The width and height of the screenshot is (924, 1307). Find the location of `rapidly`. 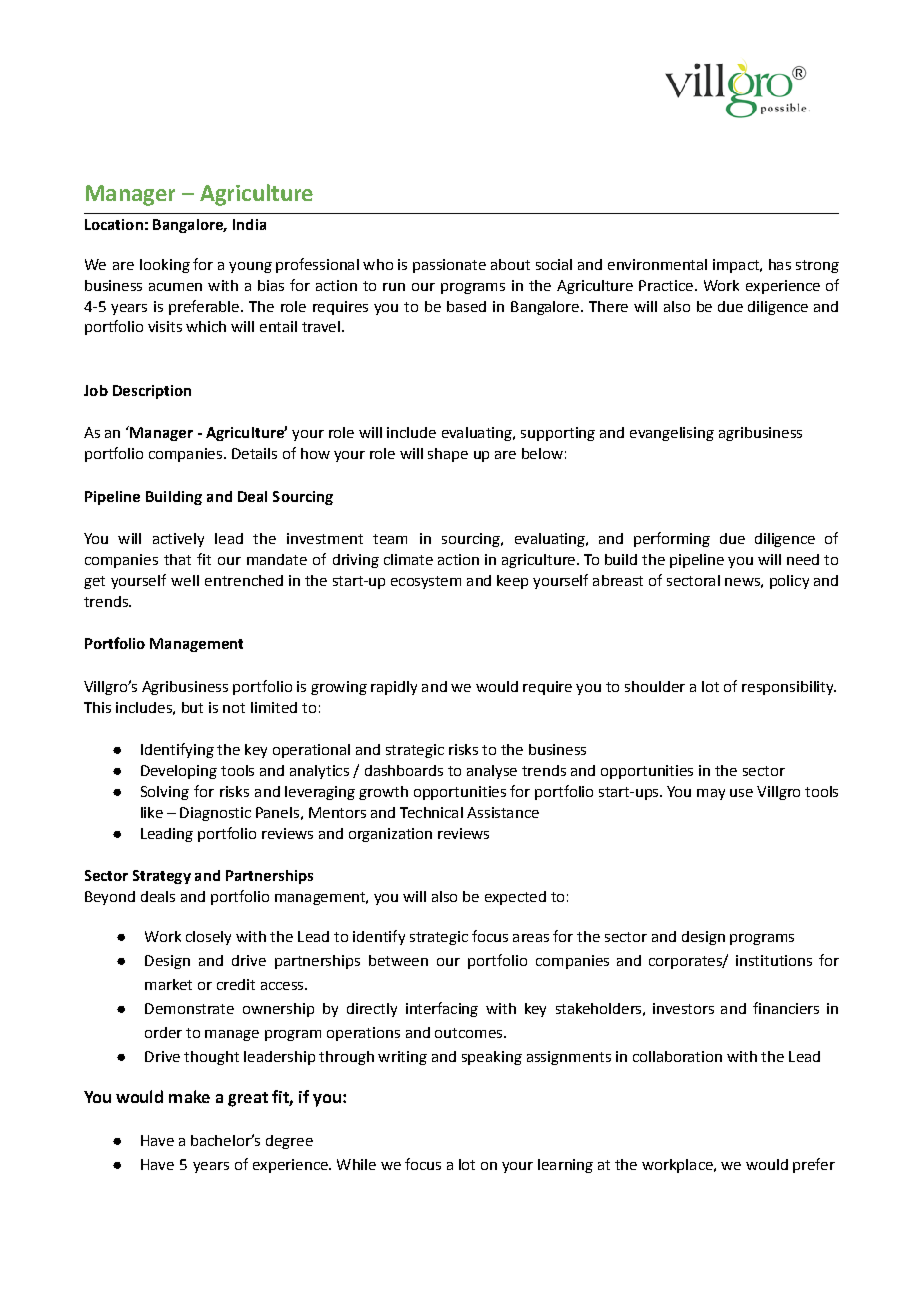

rapidly is located at coordinates (394, 688).
